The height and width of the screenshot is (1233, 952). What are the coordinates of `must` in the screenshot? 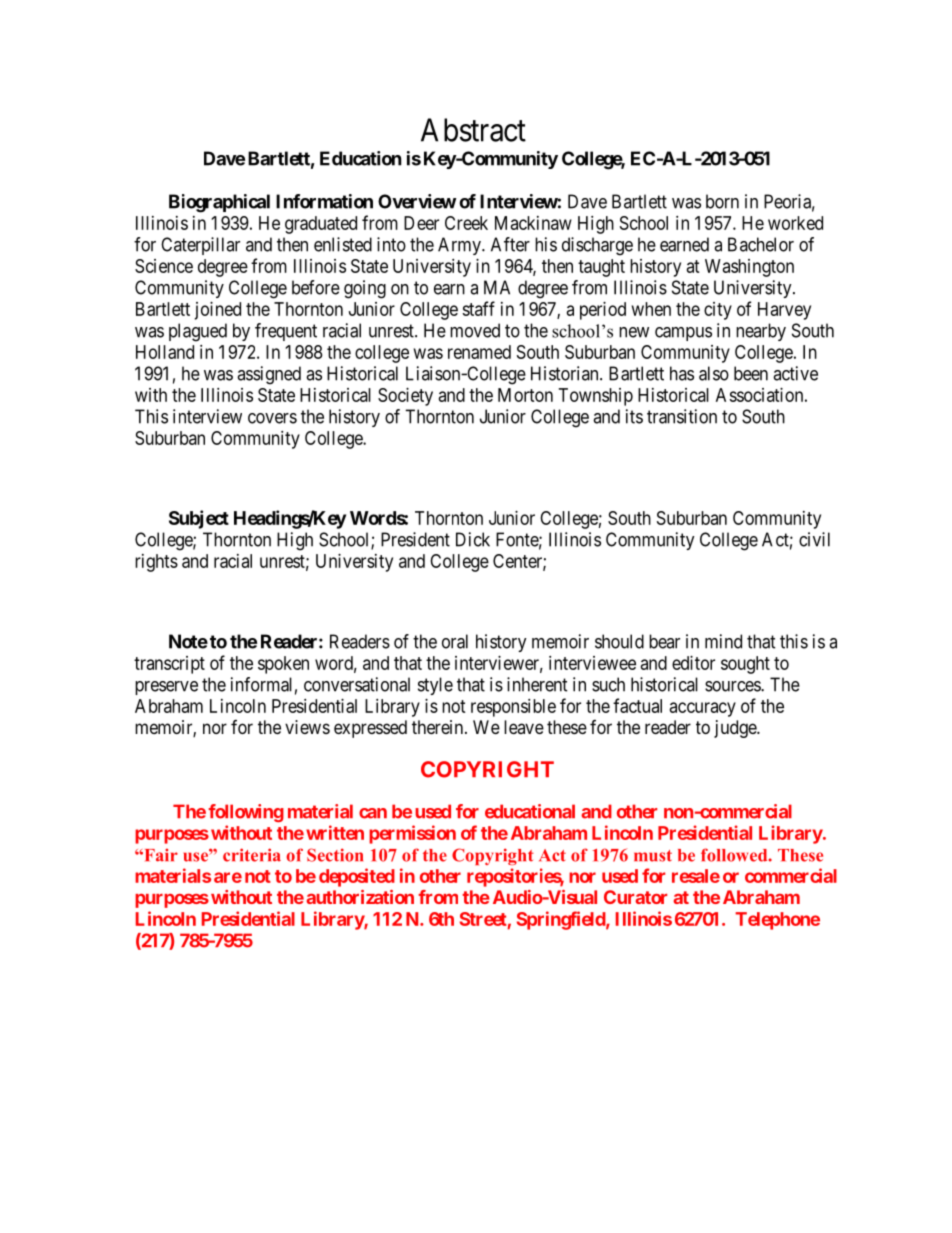 It's located at (653, 856).
